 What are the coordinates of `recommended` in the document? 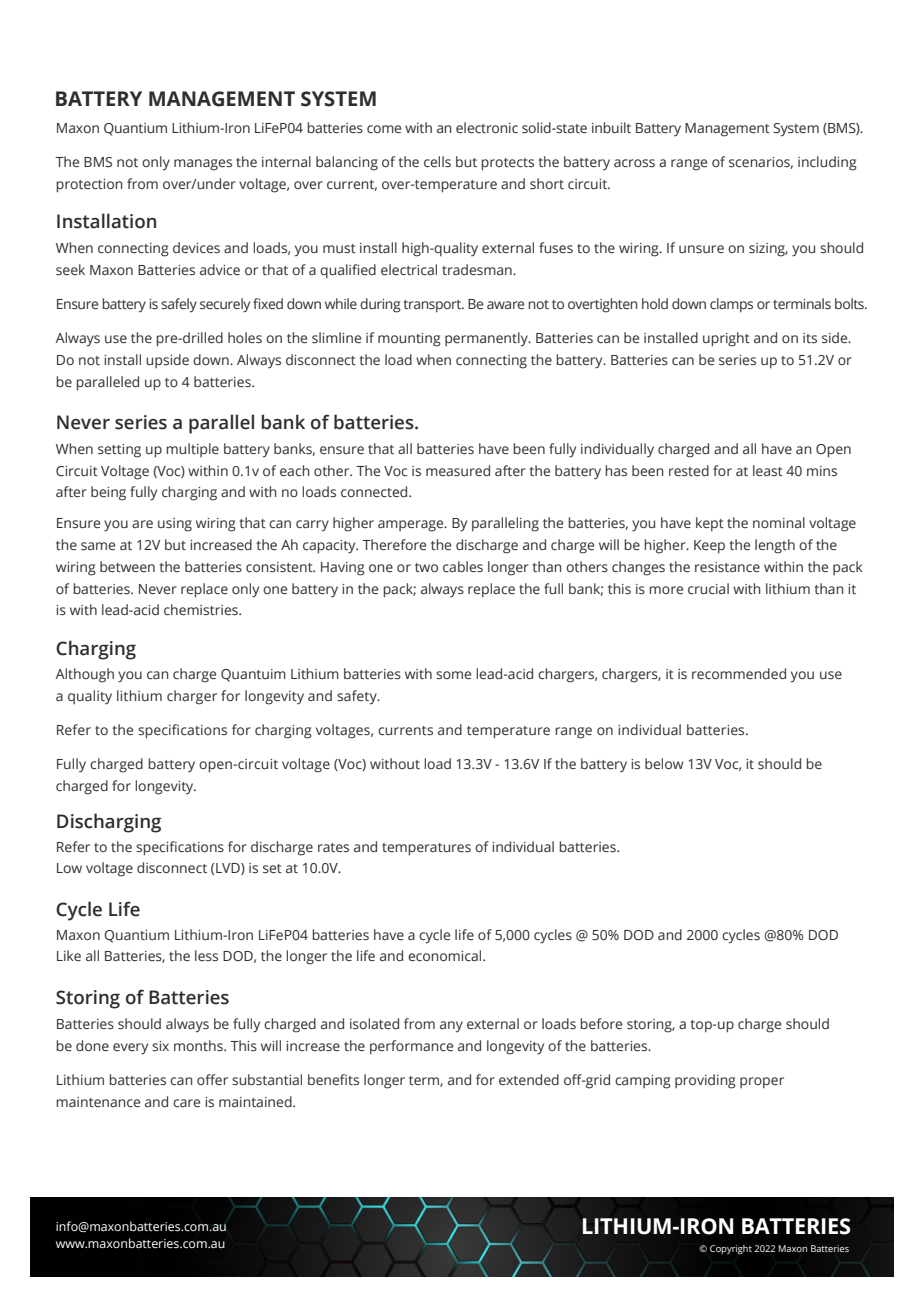 It's located at (739, 673).
